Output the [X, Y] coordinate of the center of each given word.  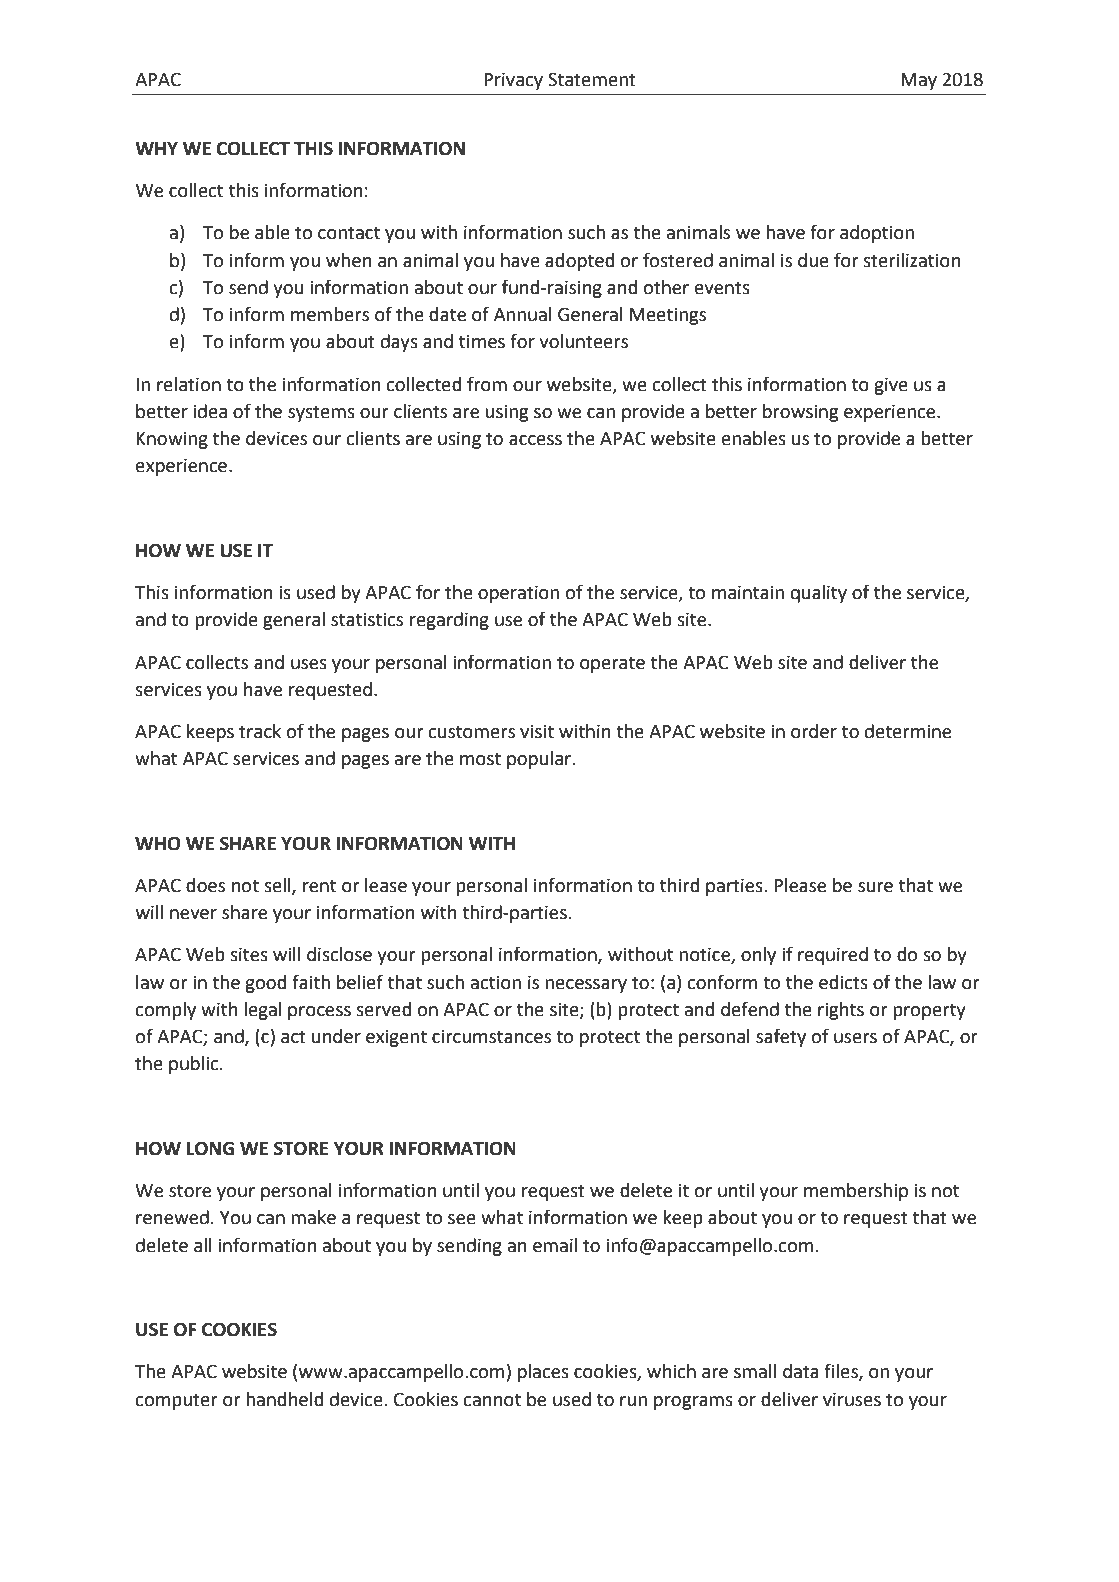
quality [819, 594]
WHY [156, 148]
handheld [284, 1399]
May [919, 81]
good [265, 984]
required [833, 956]
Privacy [513, 81]
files [842, 1372]
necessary [586, 986]
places [543, 1373]
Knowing [172, 440]
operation [518, 594]
